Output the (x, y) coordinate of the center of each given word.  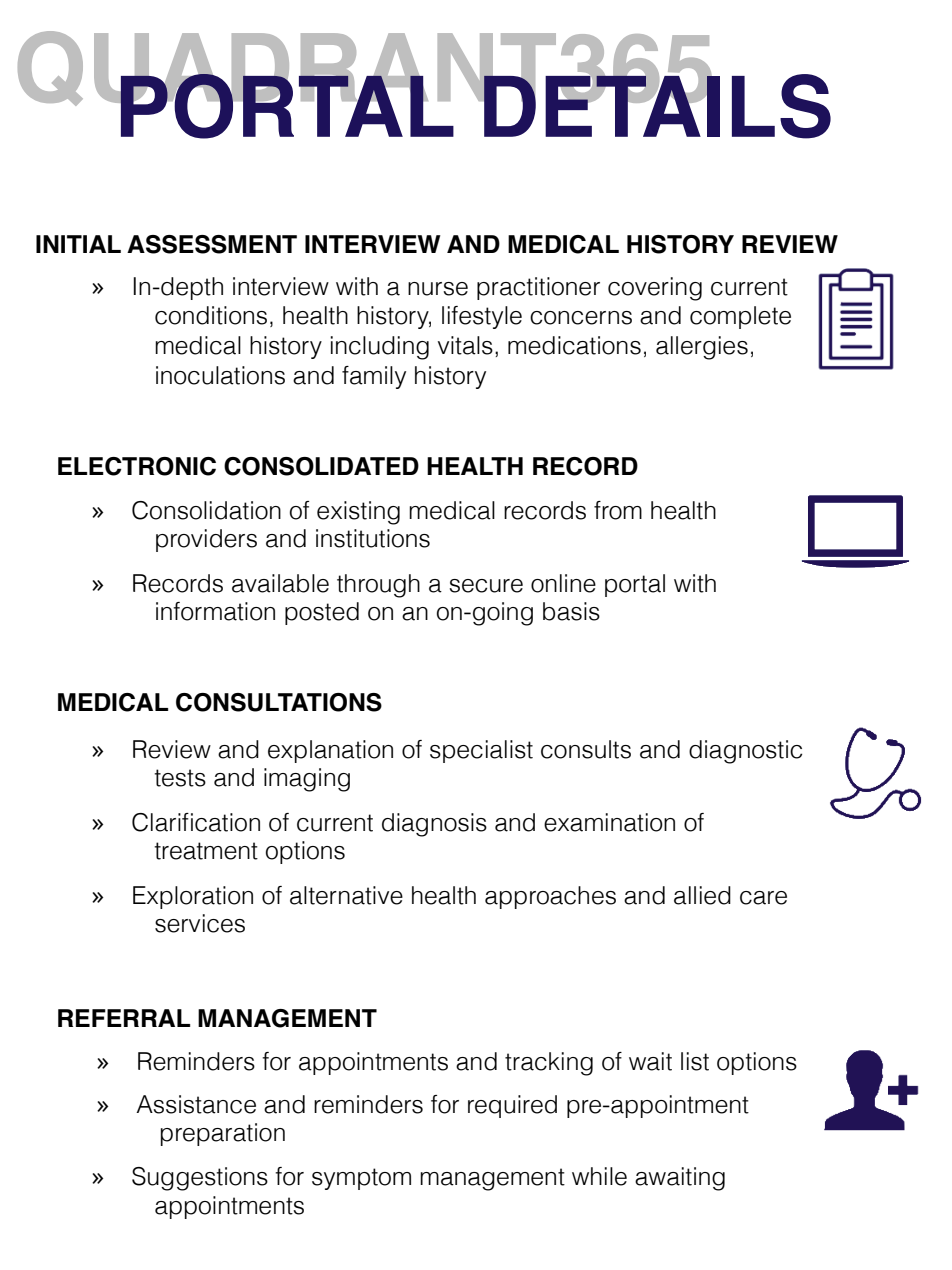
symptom (361, 1179)
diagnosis (434, 825)
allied (702, 895)
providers (206, 540)
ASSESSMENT (212, 244)
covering (655, 289)
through (378, 586)
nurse (438, 289)
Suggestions (200, 1179)
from (618, 510)
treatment (206, 851)
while (599, 1176)
